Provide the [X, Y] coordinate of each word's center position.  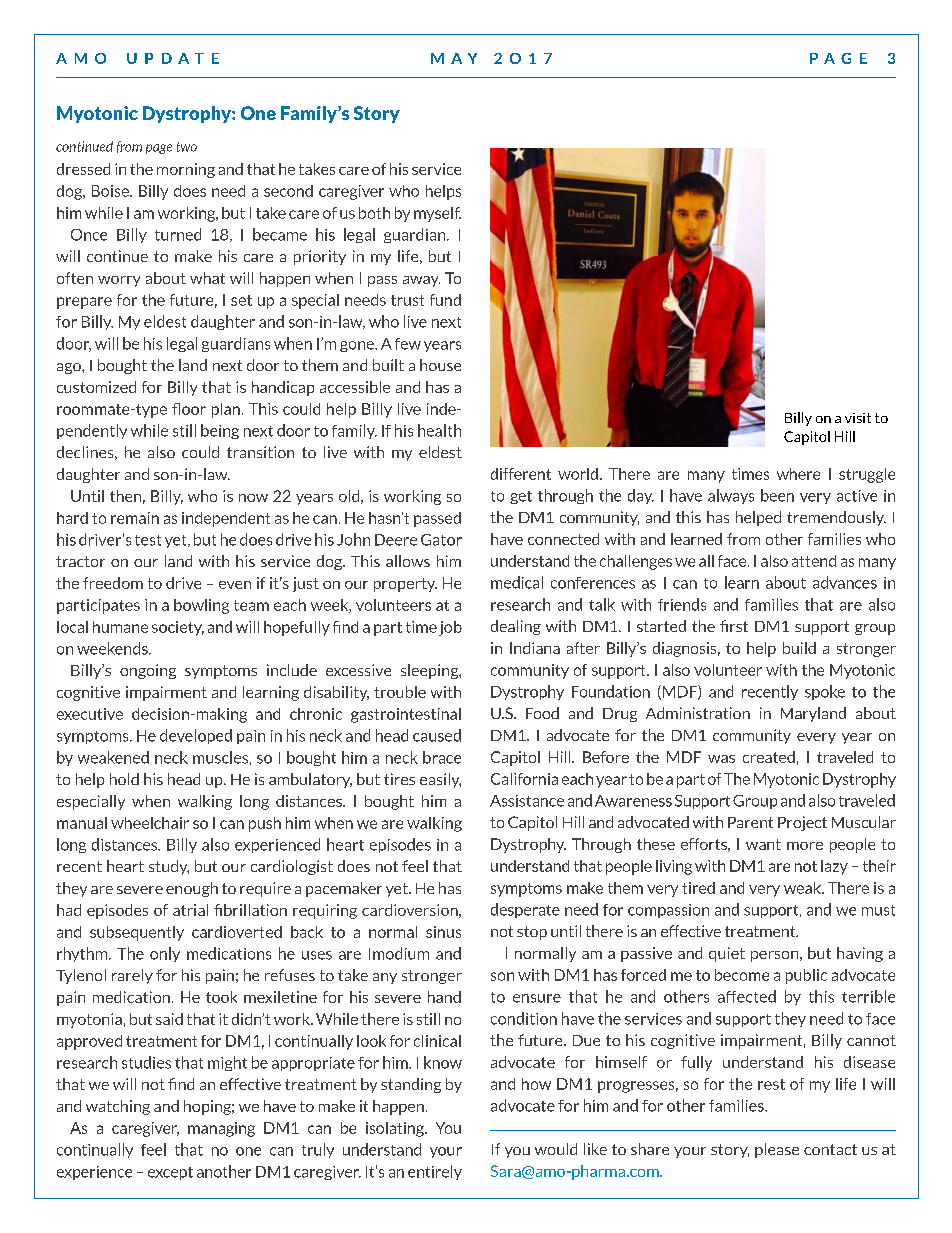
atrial [190, 910]
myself [437, 214]
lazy [834, 867]
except [170, 1173]
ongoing [148, 671]
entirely [435, 1172]
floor [189, 409]
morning [186, 170]
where [798, 474]
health [439, 430]
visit [858, 418]
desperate [525, 910]
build [799, 648]
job [450, 628]
